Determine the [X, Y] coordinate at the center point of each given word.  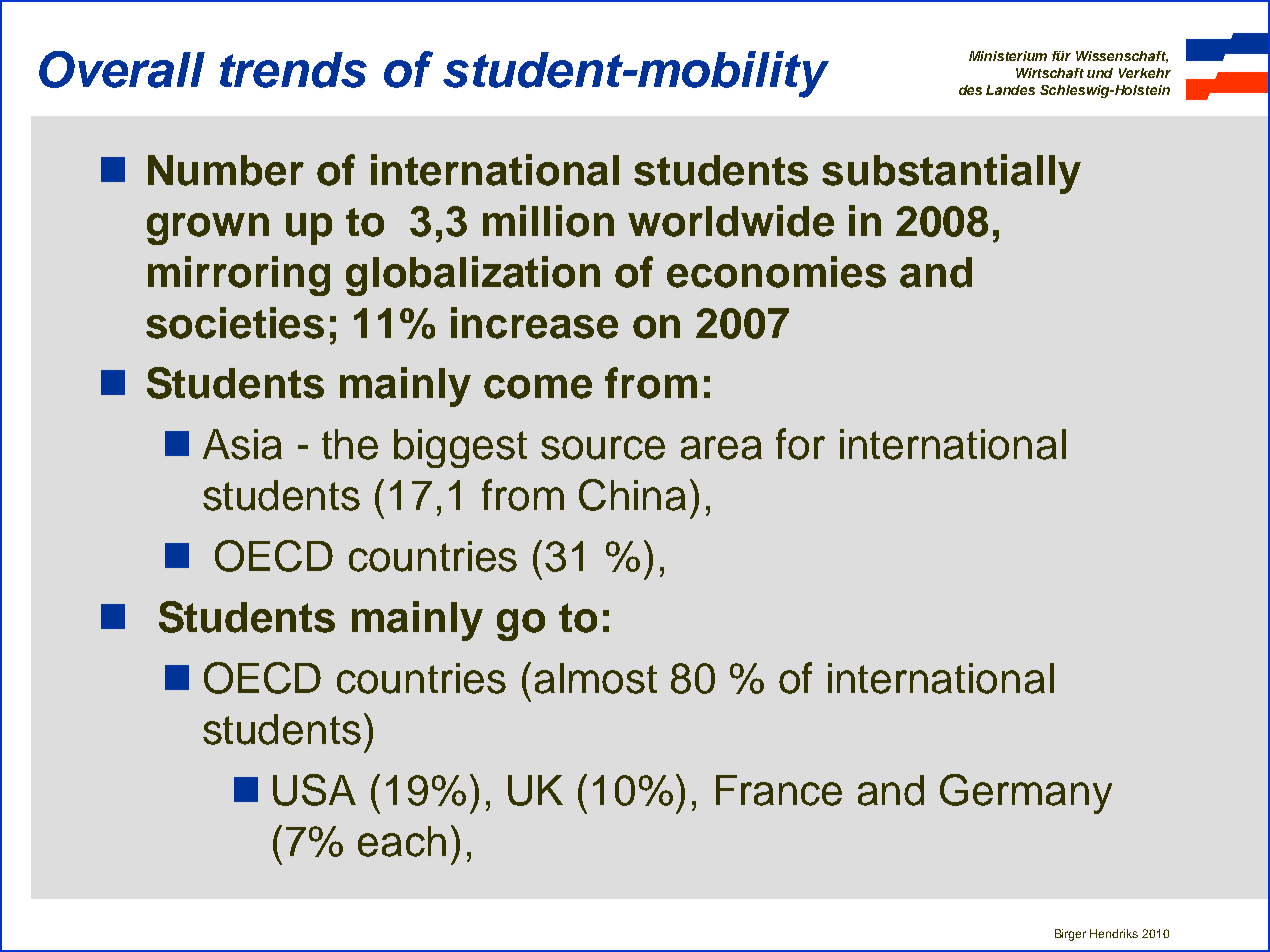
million [548, 221]
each [402, 841]
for [800, 444]
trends [293, 70]
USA [314, 790]
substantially [951, 174]
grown [208, 229]
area [721, 448]
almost [596, 678]
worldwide [731, 221]
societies [235, 323]
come [538, 387]
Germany [1026, 794]
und [1100, 73]
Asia [242, 444]
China [632, 495]
